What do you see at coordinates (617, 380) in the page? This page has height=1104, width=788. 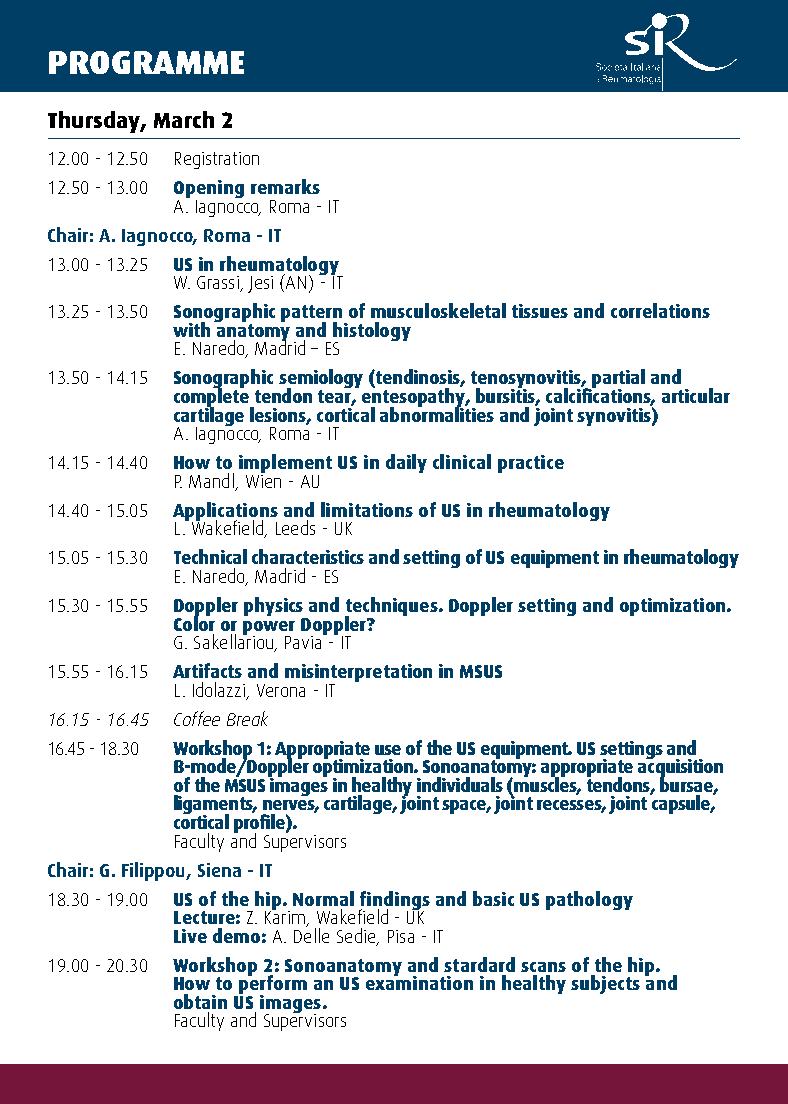 I see `partial` at bounding box center [617, 380].
